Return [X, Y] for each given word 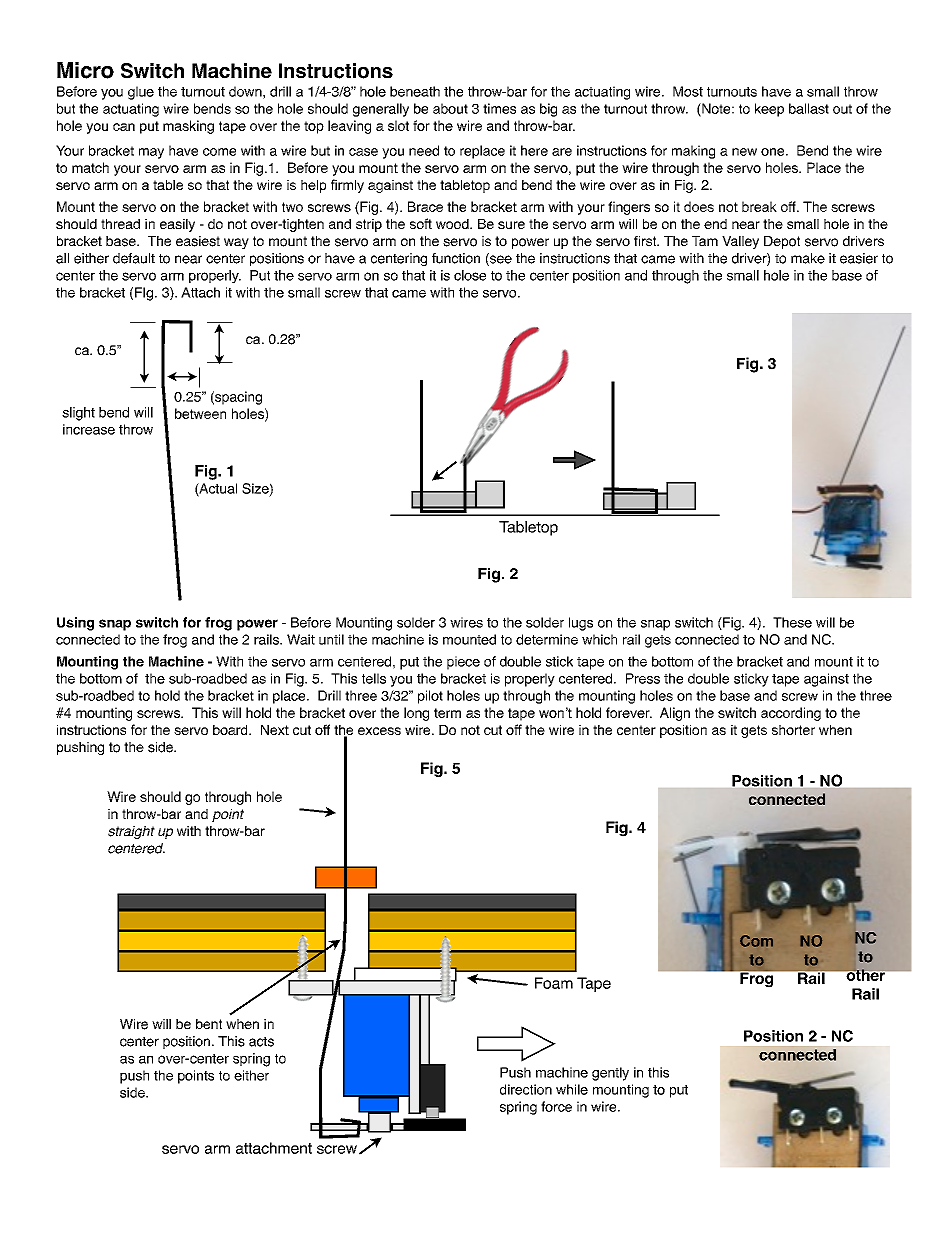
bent [209, 1024]
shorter [793, 730]
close [470, 275]
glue [141, 93]
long [416, 714]
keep [769, 110]
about [450, 108]
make [808, 258]
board [231, 730]
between [200, 413]
